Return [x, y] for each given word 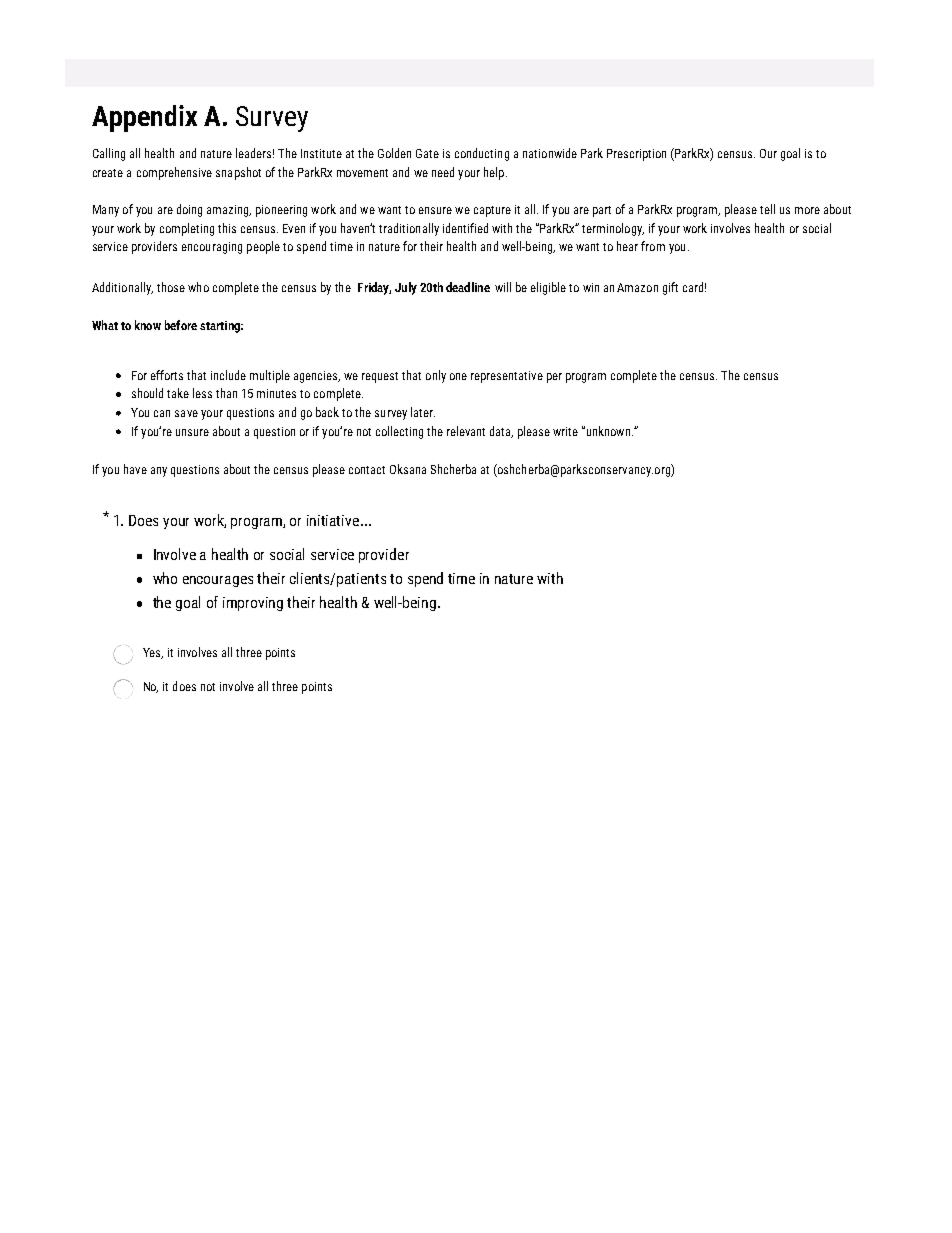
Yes [153, 653]
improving [253, 604]
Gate [427, 153]
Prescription [636, 155]
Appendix [144, 118]
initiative [334, 520]
